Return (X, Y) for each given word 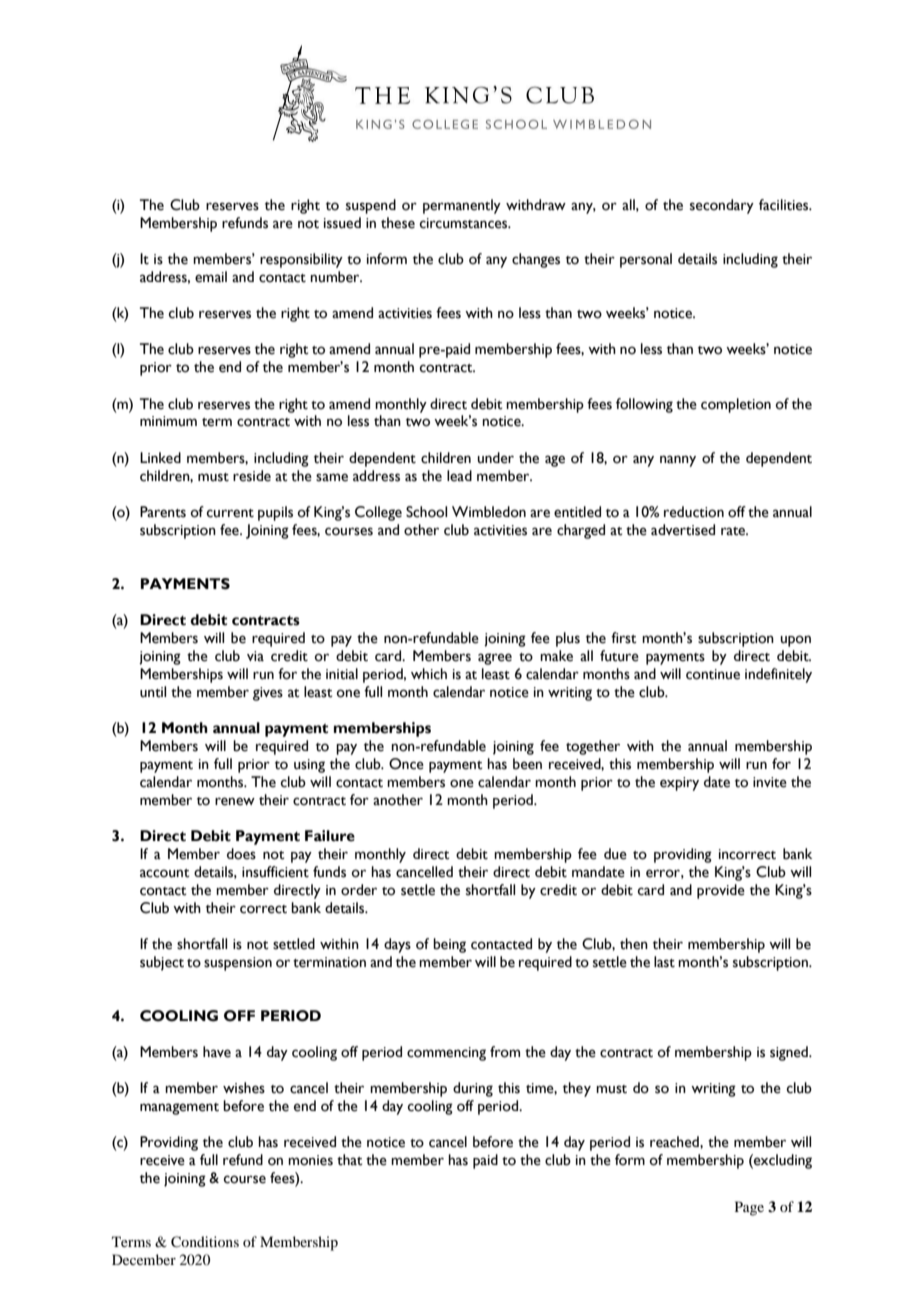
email (211, 277)
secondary (722, 206)
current (230, 513)
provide (721, 891)
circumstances (465, 223)
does (241, 854)
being (449, 945)
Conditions (205, 1242)
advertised (683, 530)
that (350, 1160)
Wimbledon (489, 512)
